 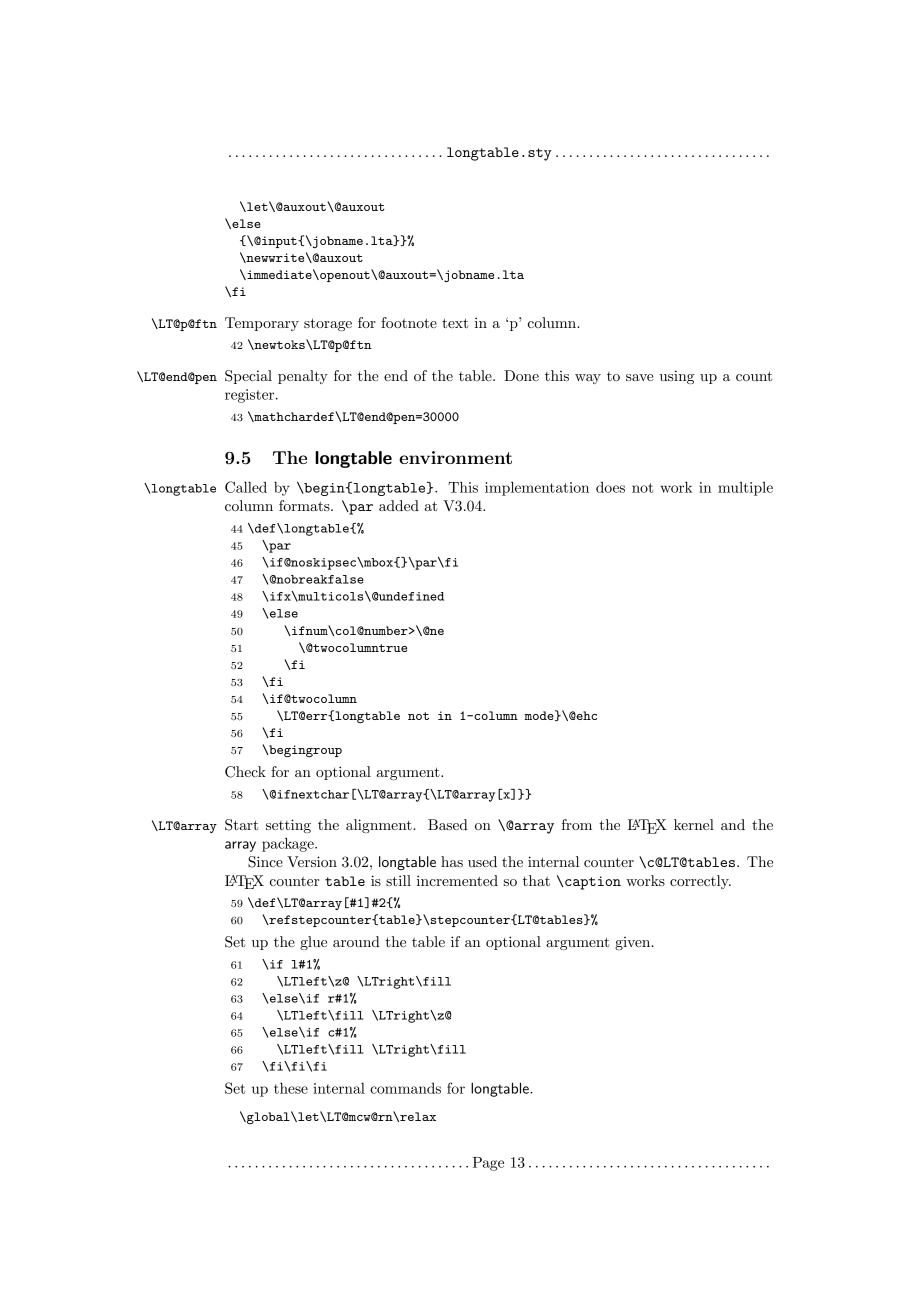 I want to click on glue, so click(x=313, y=943).
